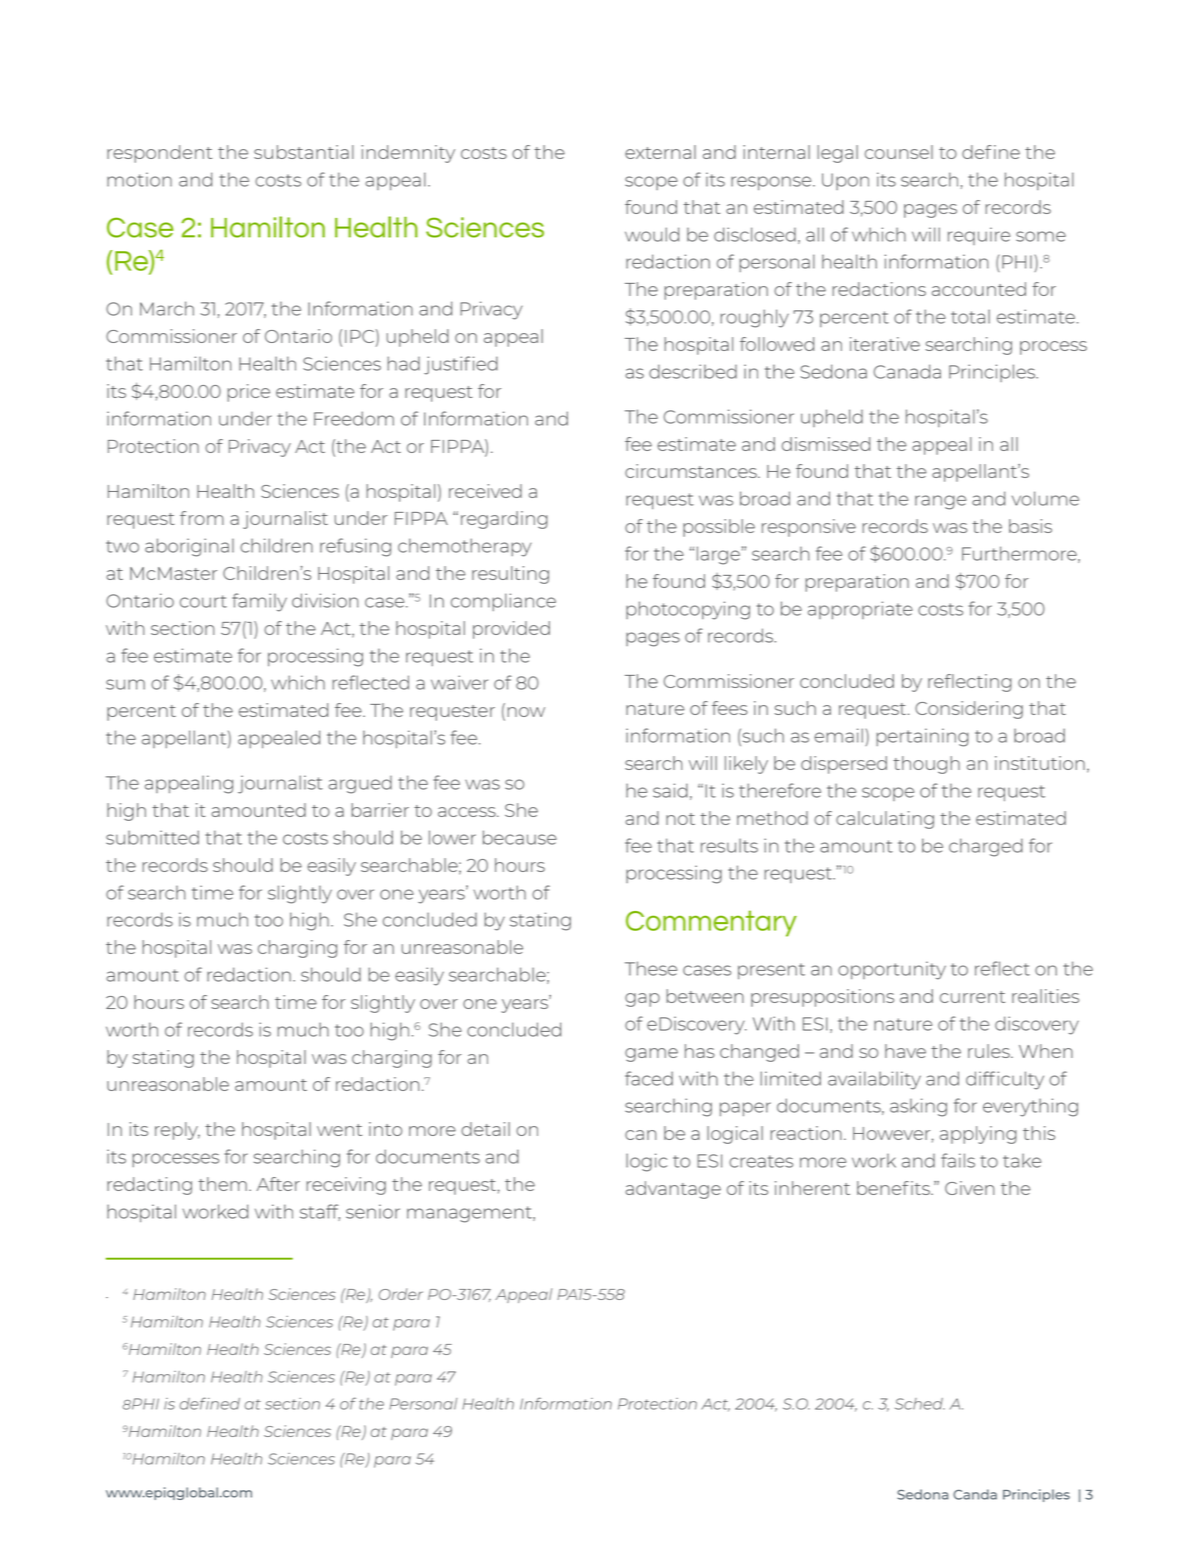  Describe the element at coordinates (899, 152) in the page. I see `counsel` at that location.
